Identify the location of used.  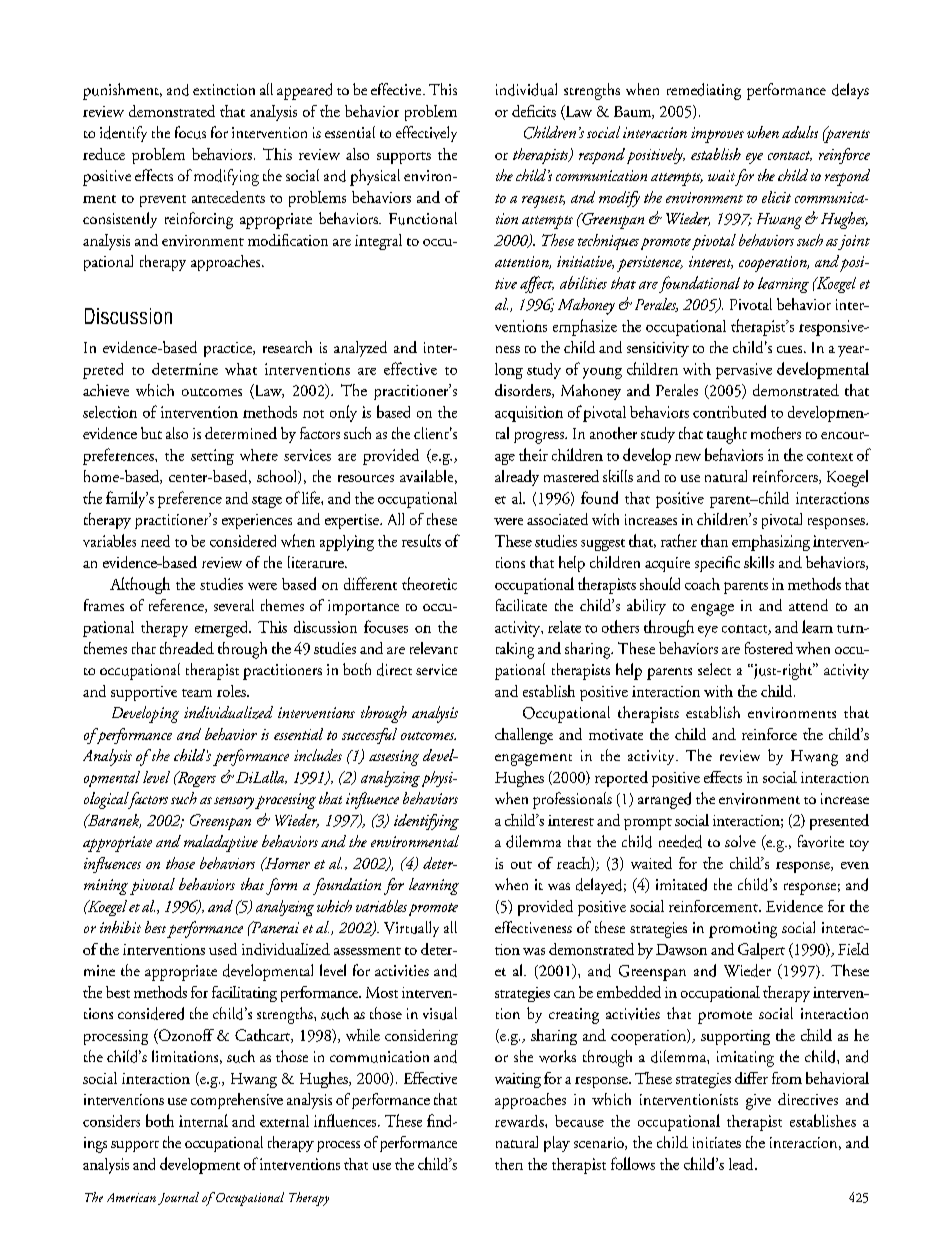
(223, 949).
